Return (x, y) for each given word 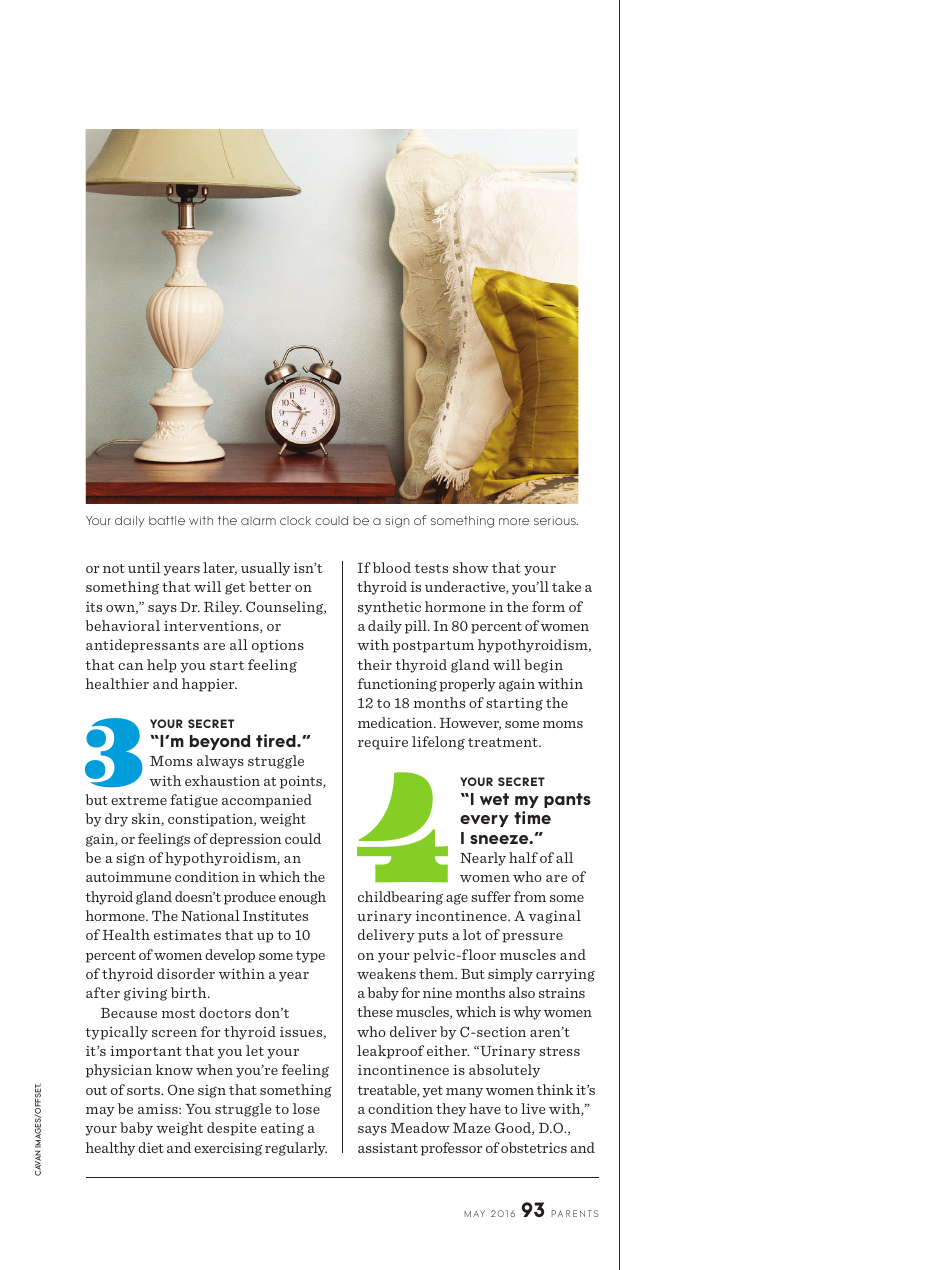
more (514, 521)
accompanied (267, 801)
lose (306, 1108)
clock (295, 520)
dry (116, 820)
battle (167, 520)
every (484, 821)
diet (151, 1147)
